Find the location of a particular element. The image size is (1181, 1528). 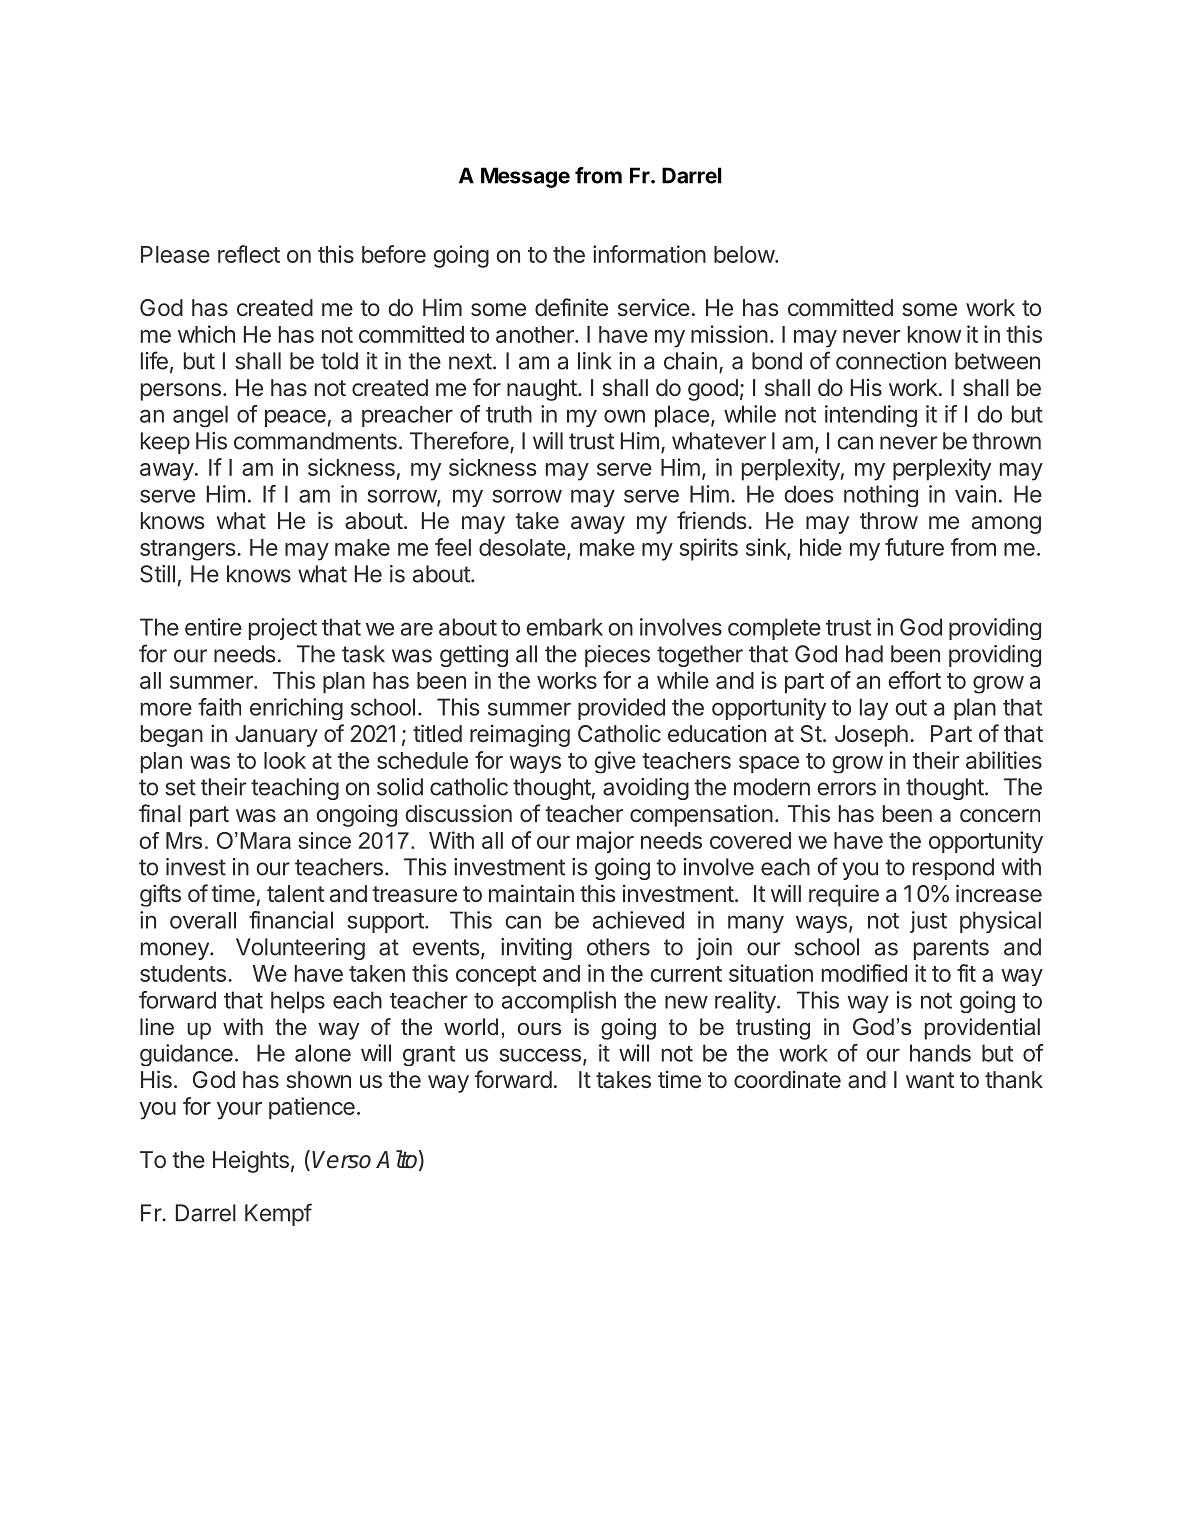

truth is located at coordinates (509, 414).
